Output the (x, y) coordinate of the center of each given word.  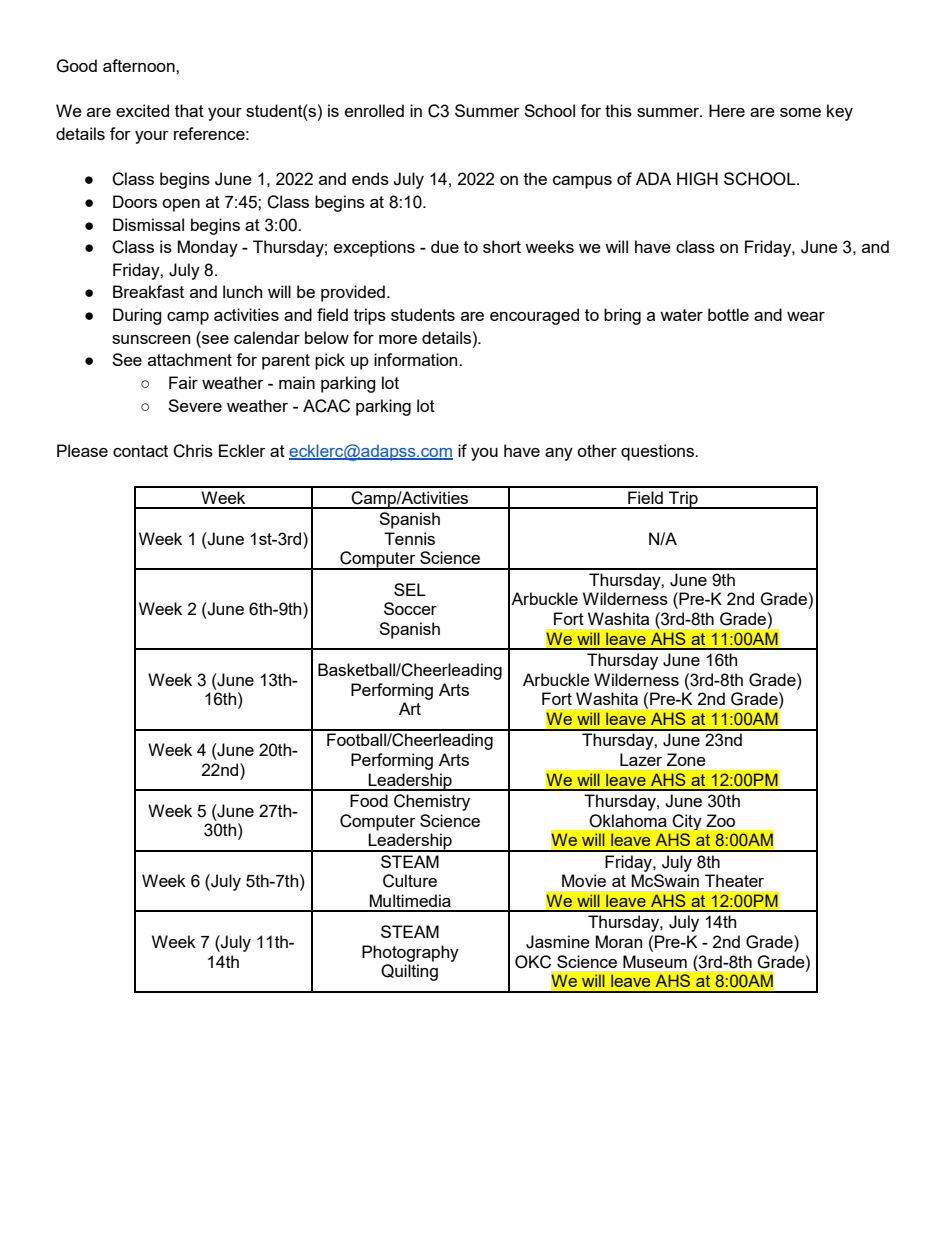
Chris (193, 451)
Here (727, 110)
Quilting (409, 972)
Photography (410, 953)
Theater (734, 880)
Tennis (409, 538)
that (189, 110)
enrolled (374, 110)
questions (659, 452)
